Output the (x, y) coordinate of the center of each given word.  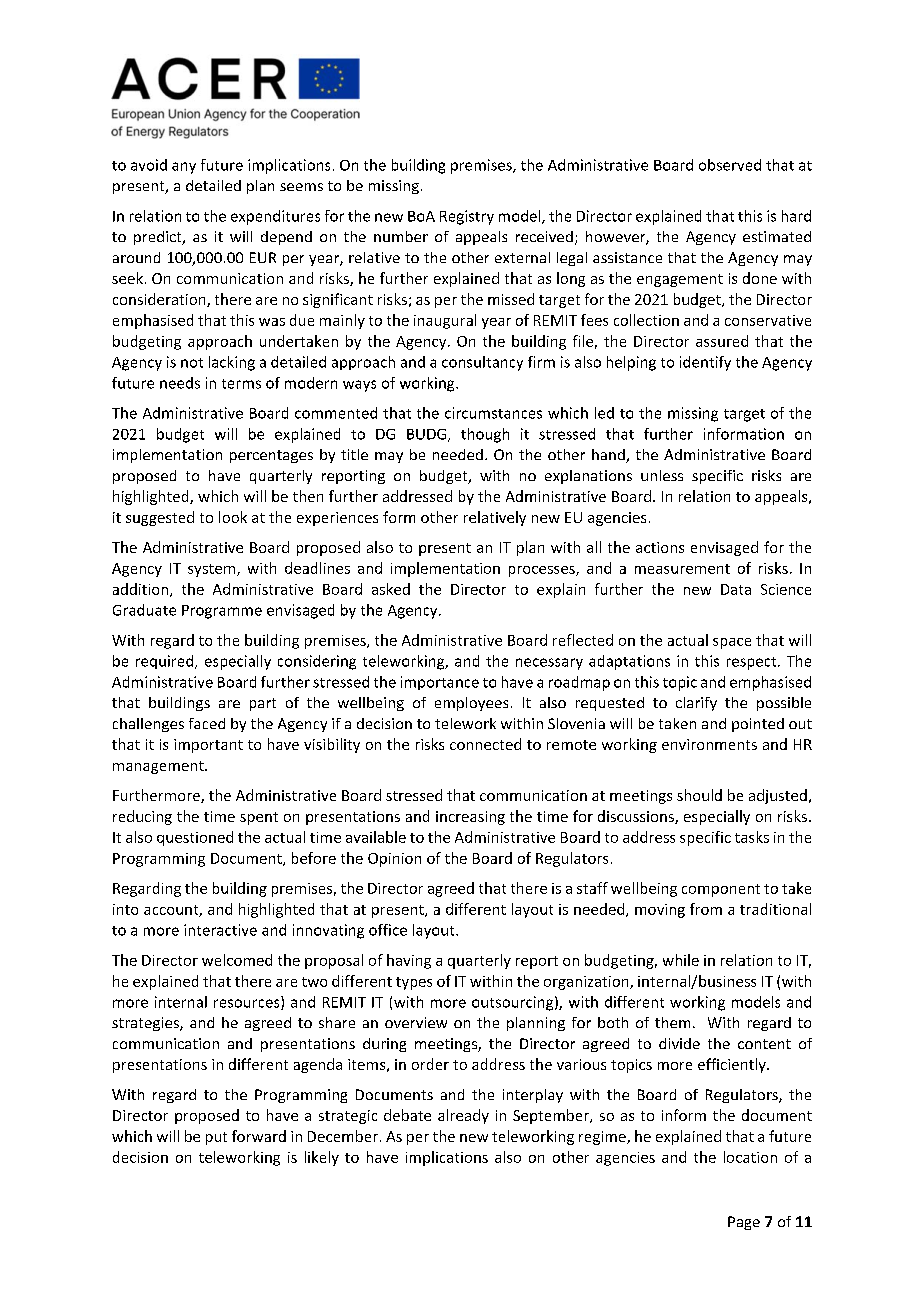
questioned (195, 838)
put (216, 1138)
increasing (470, 818)
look (233, 517)
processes (543, 571)
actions (660, 547)
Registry (467, 217)
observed (730, 165)
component (721, 890)
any (184, 168)
